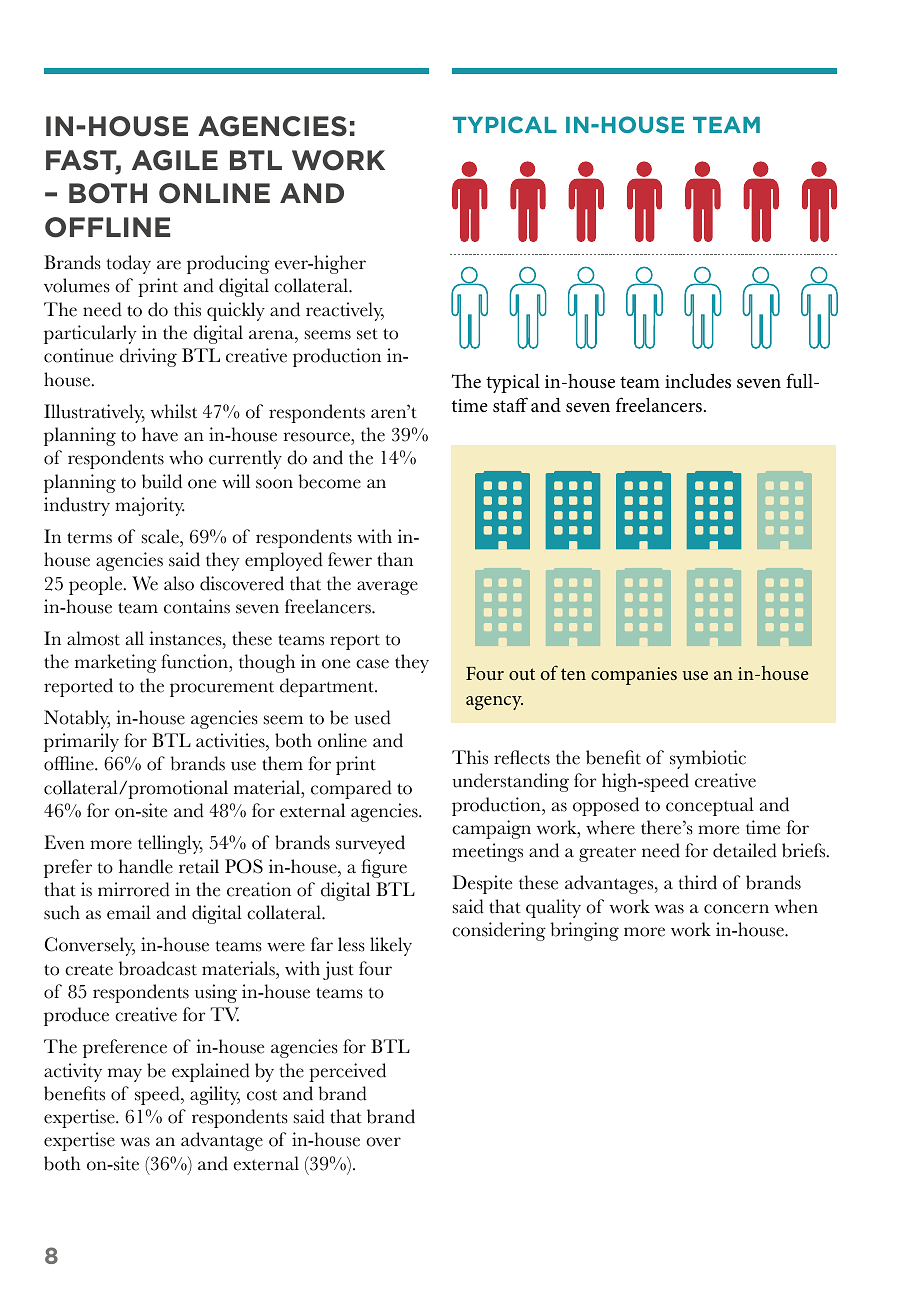 The width and height of the page is (924, 1308). I want to click on perceived, so click(347, 1072).
